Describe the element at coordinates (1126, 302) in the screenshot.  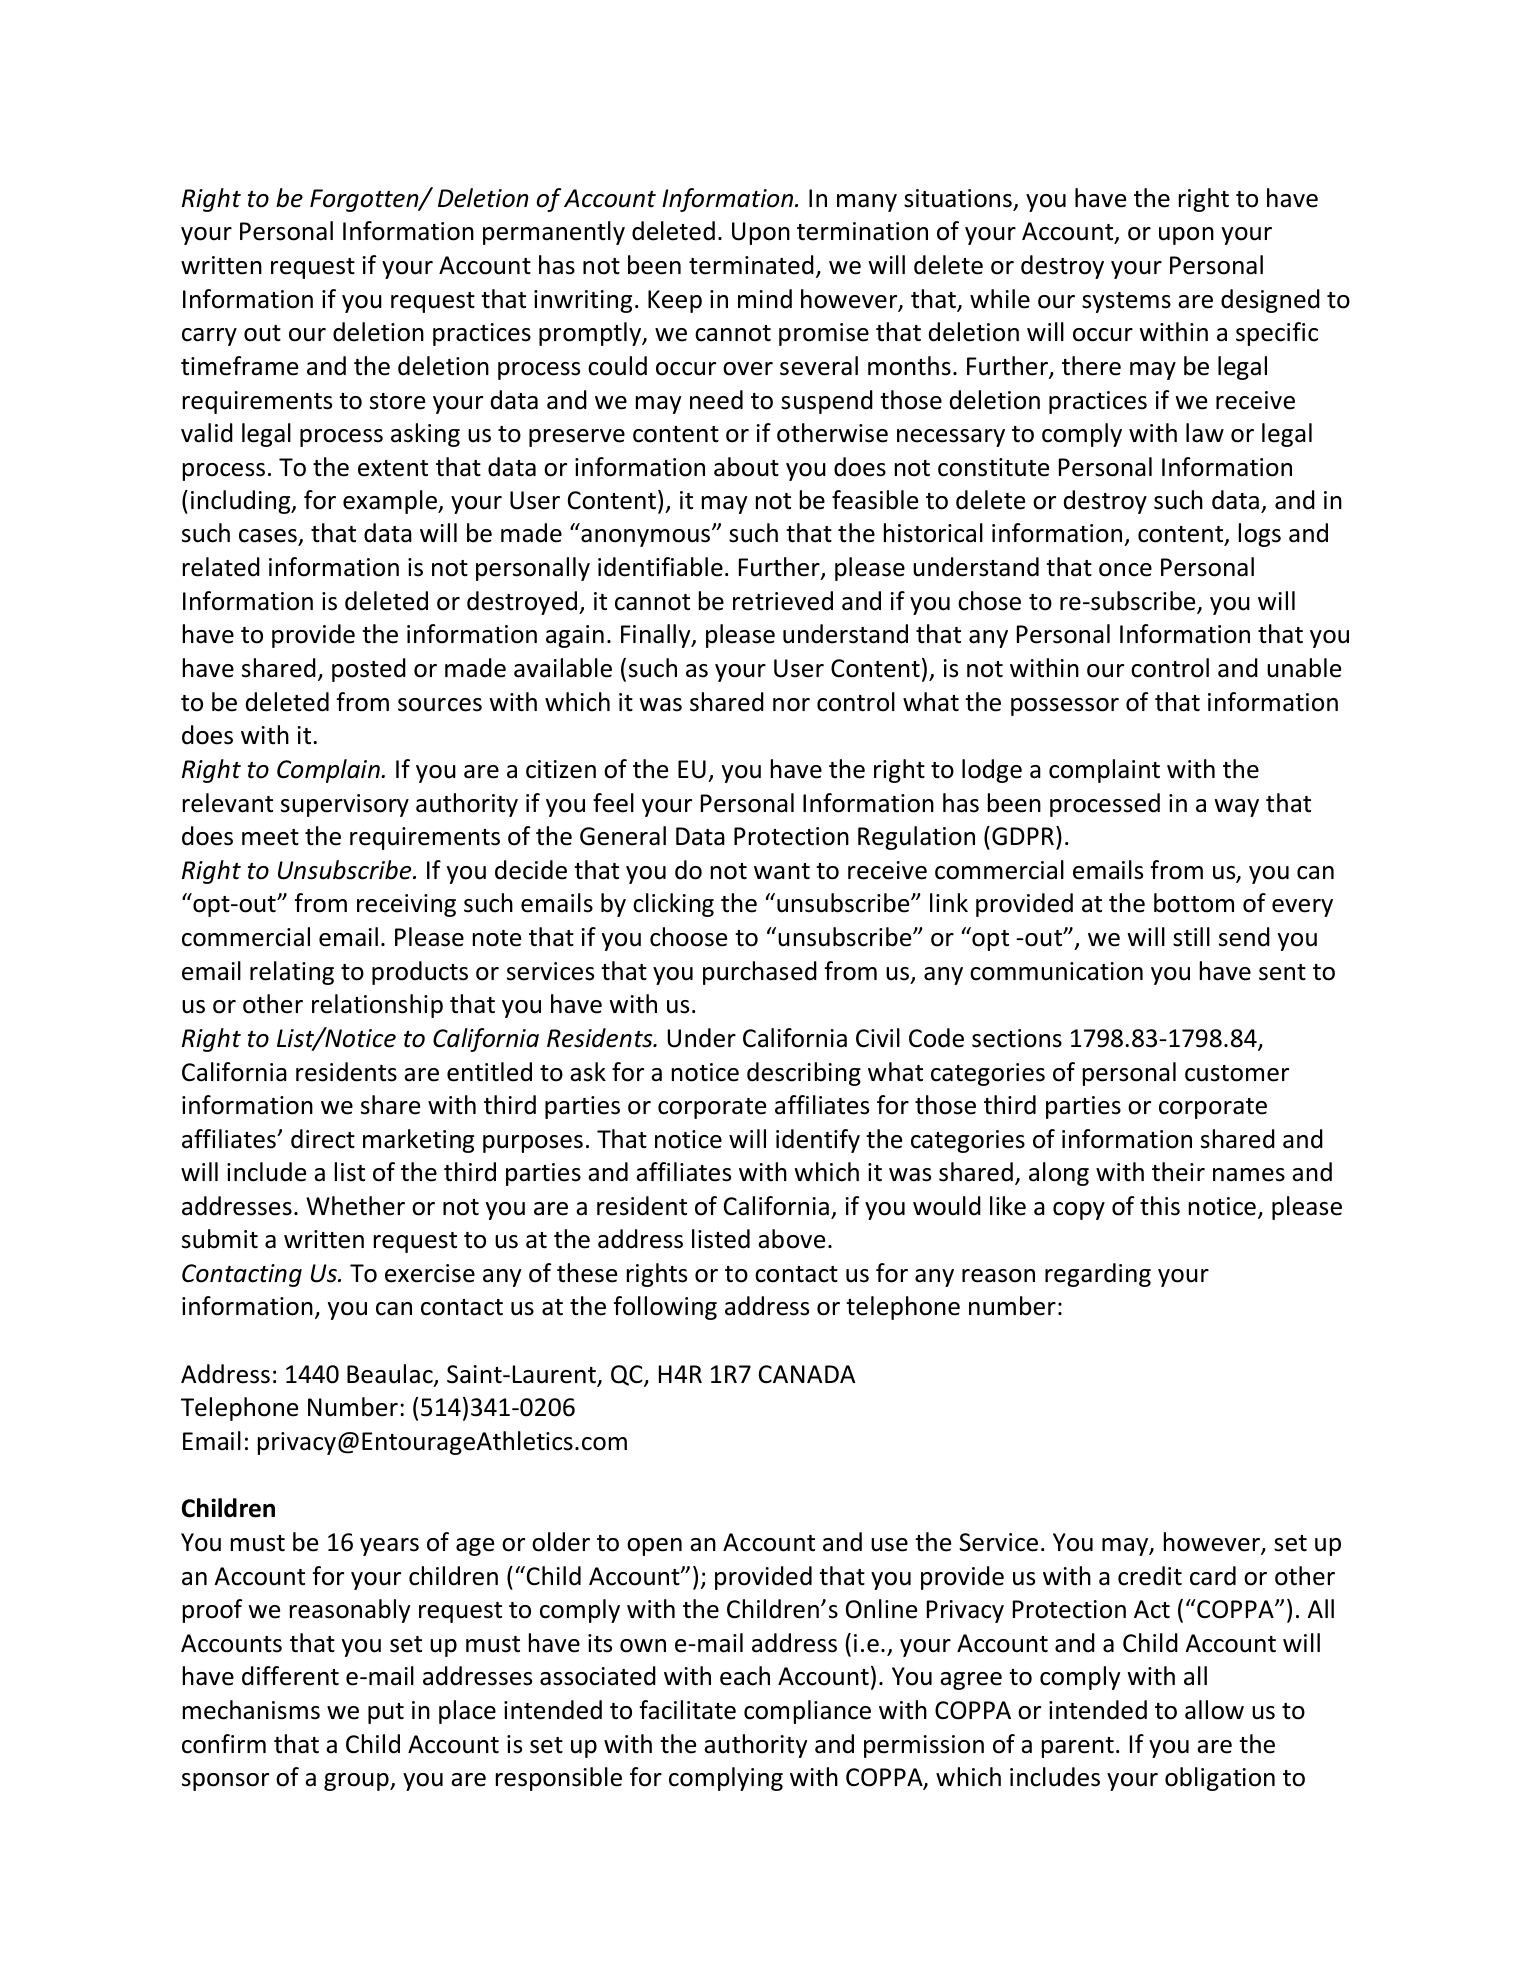
I see `systems` at that location.
